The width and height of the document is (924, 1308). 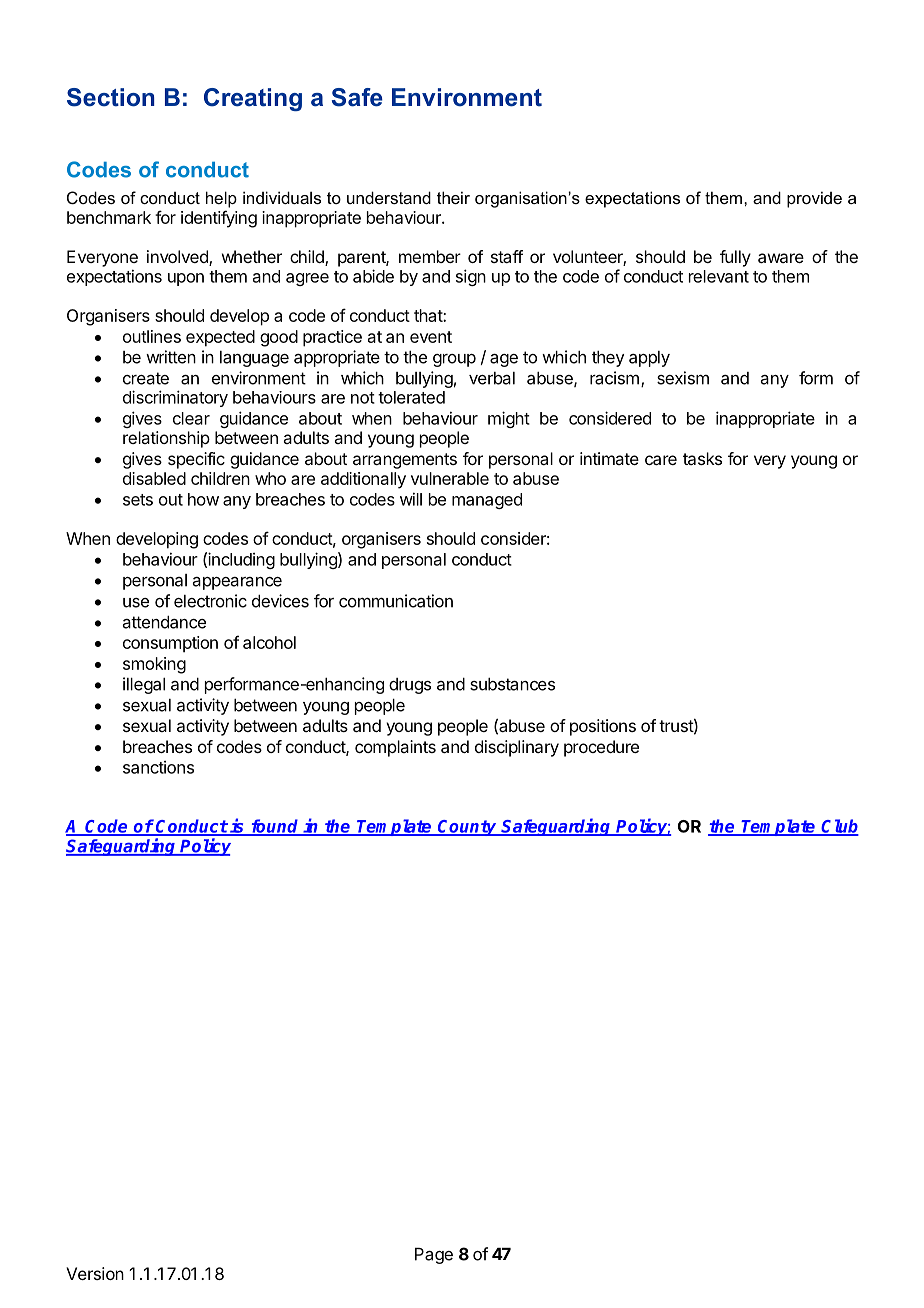 What do you see at coordinates (95, 1273) in the document?
I see `Version` at bounding box center [95, 1273].
